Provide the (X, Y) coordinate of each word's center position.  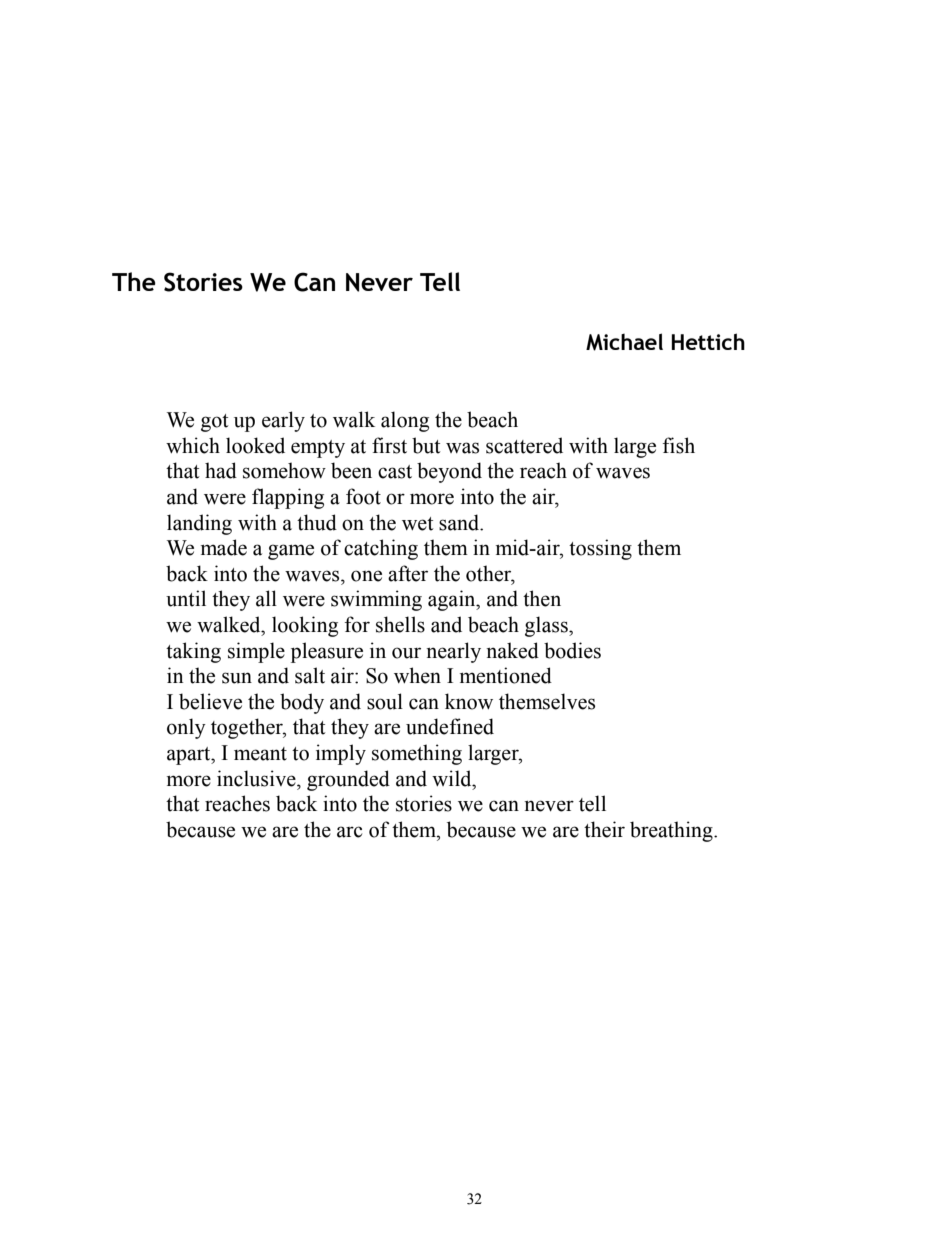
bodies (572, 650)
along (405, 421)
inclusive (257, 778)
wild (453, 778)
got (215, 423)
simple (256, 652)
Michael (624, 342)
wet (418, 524)
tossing (600, 549)
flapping (288, 498)
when (417, 675)
